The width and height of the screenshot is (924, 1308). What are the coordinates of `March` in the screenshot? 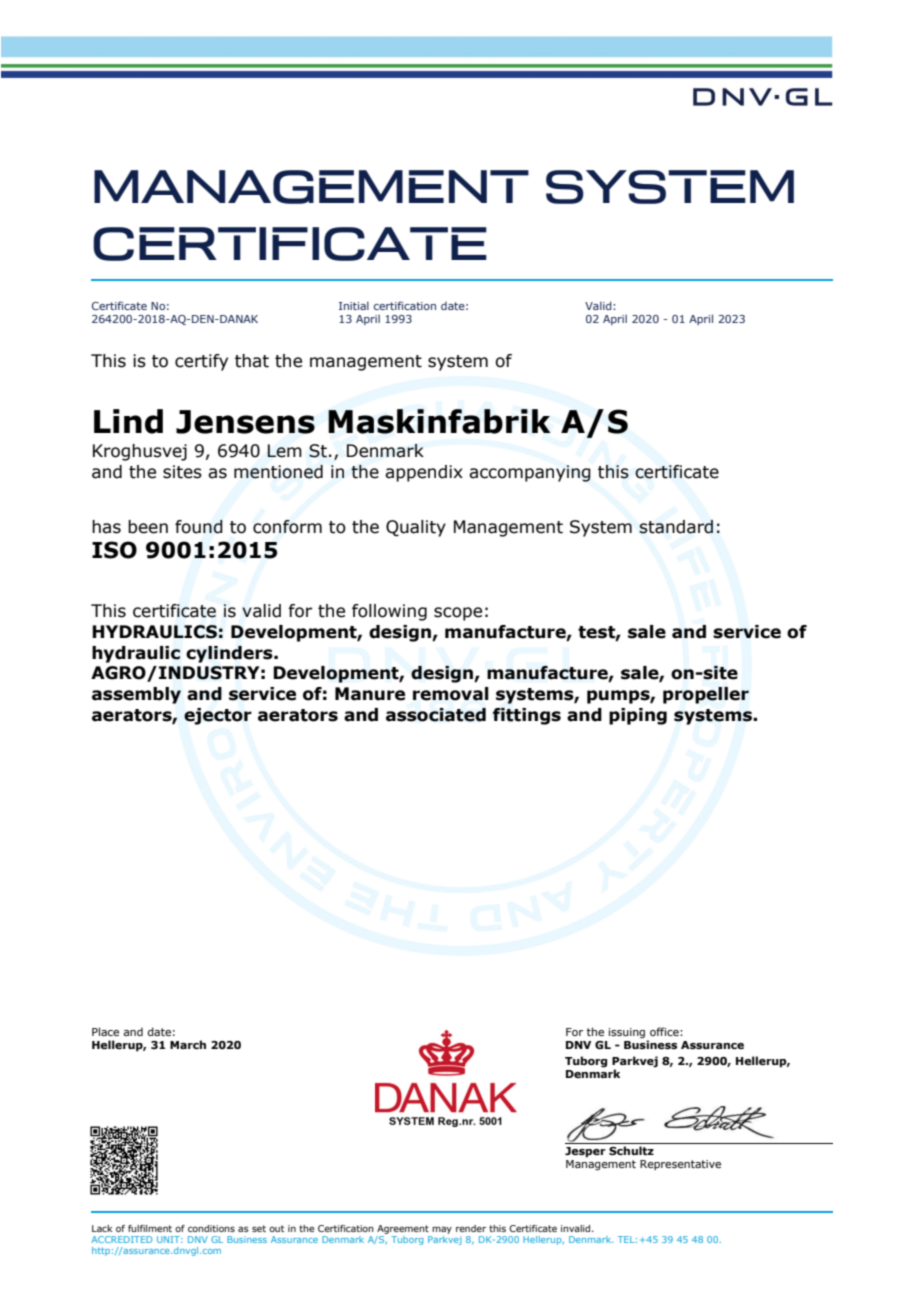 It's located at (188, 1044).
